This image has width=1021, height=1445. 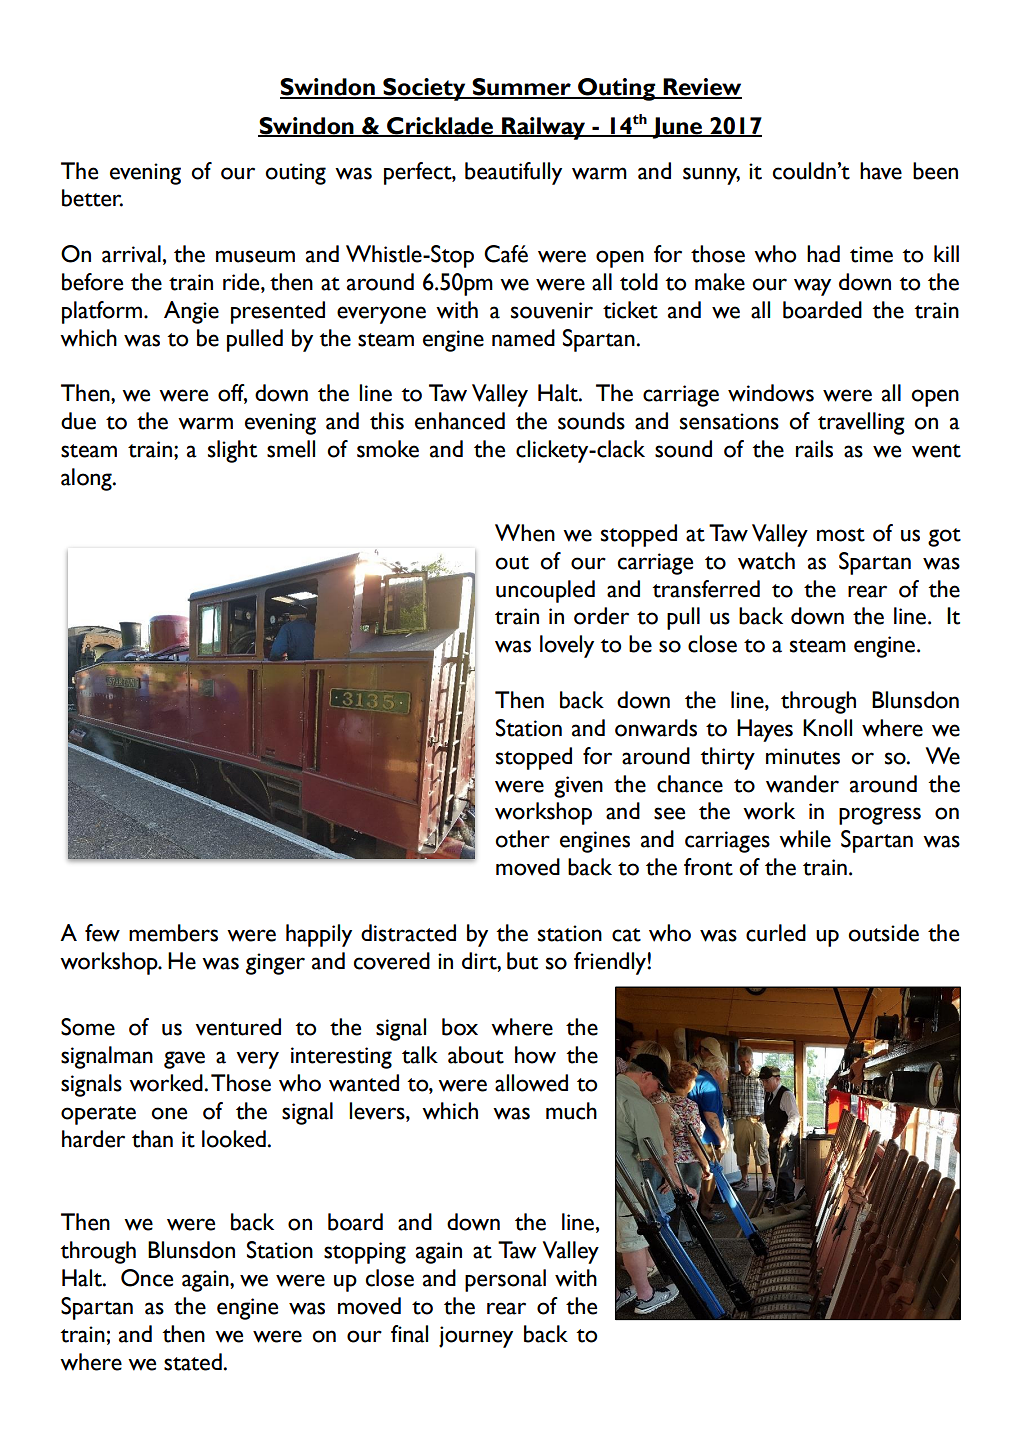 I want to click on have, so click(x=881, y=171).
